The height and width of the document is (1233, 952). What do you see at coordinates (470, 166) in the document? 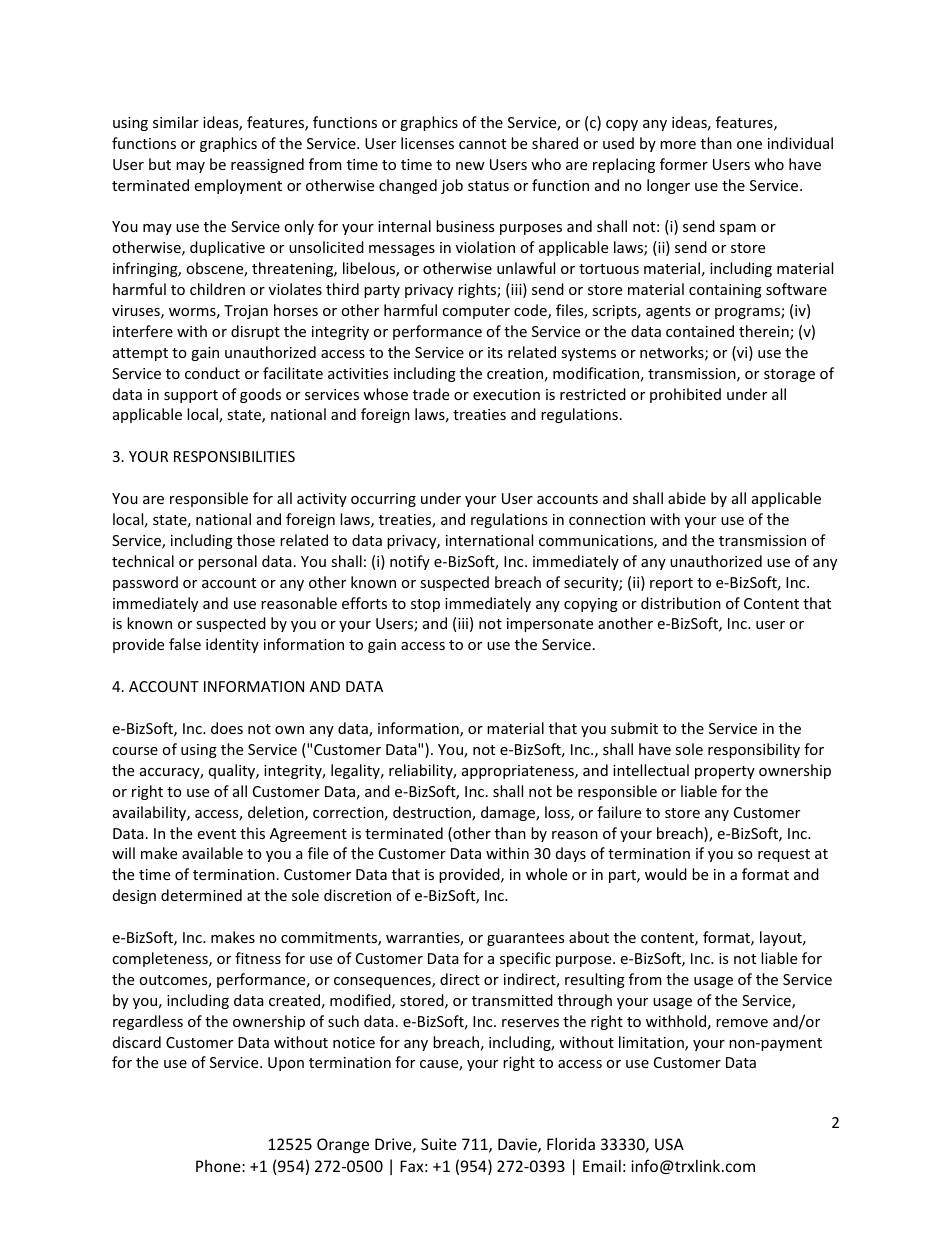
I see `new` at bounding box center [470, 166].
